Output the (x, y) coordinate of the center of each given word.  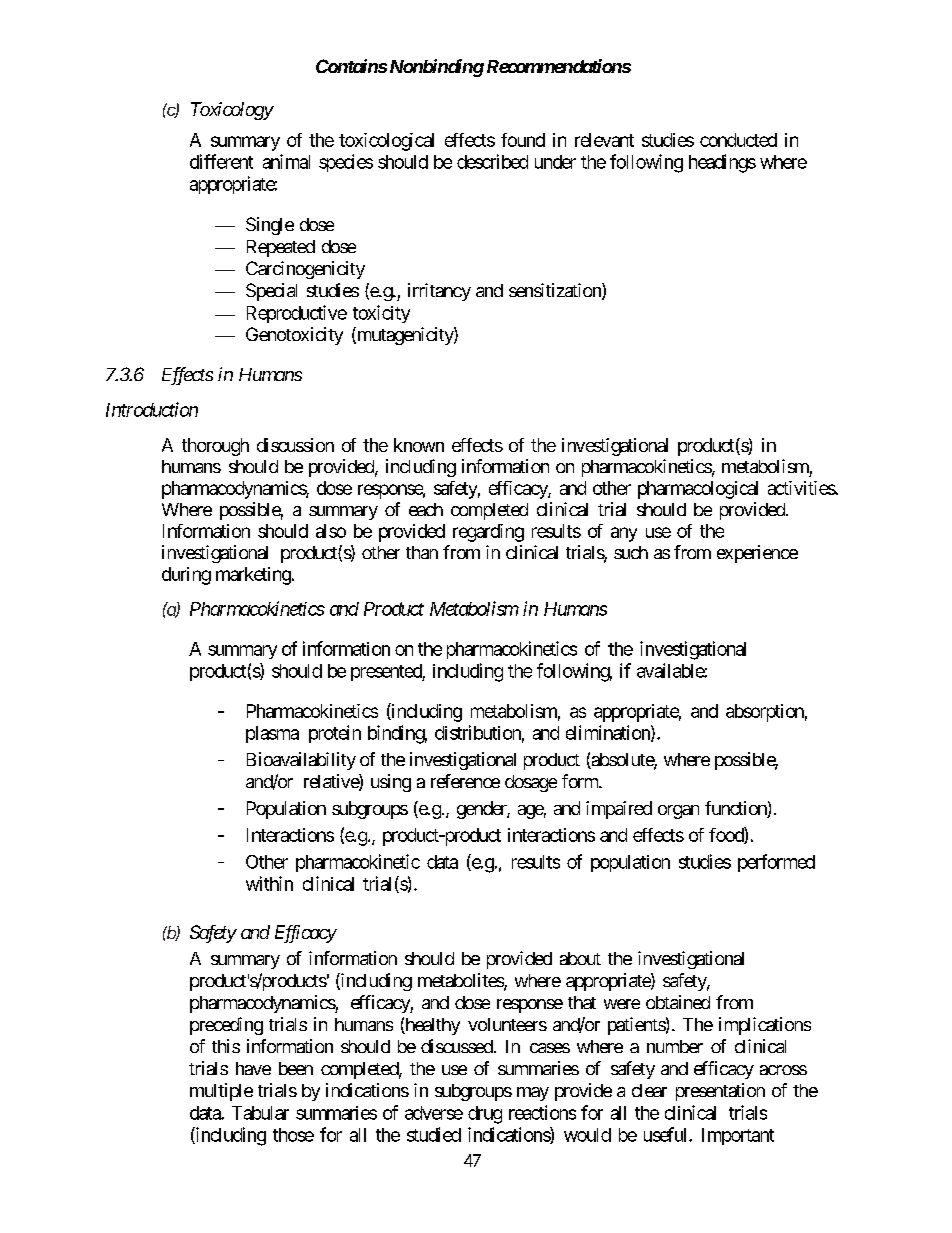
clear (649, 1090)
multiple (221, 1092)
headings (722, 163)
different (221, 161)
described (492, 161)
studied (434, 1134)
